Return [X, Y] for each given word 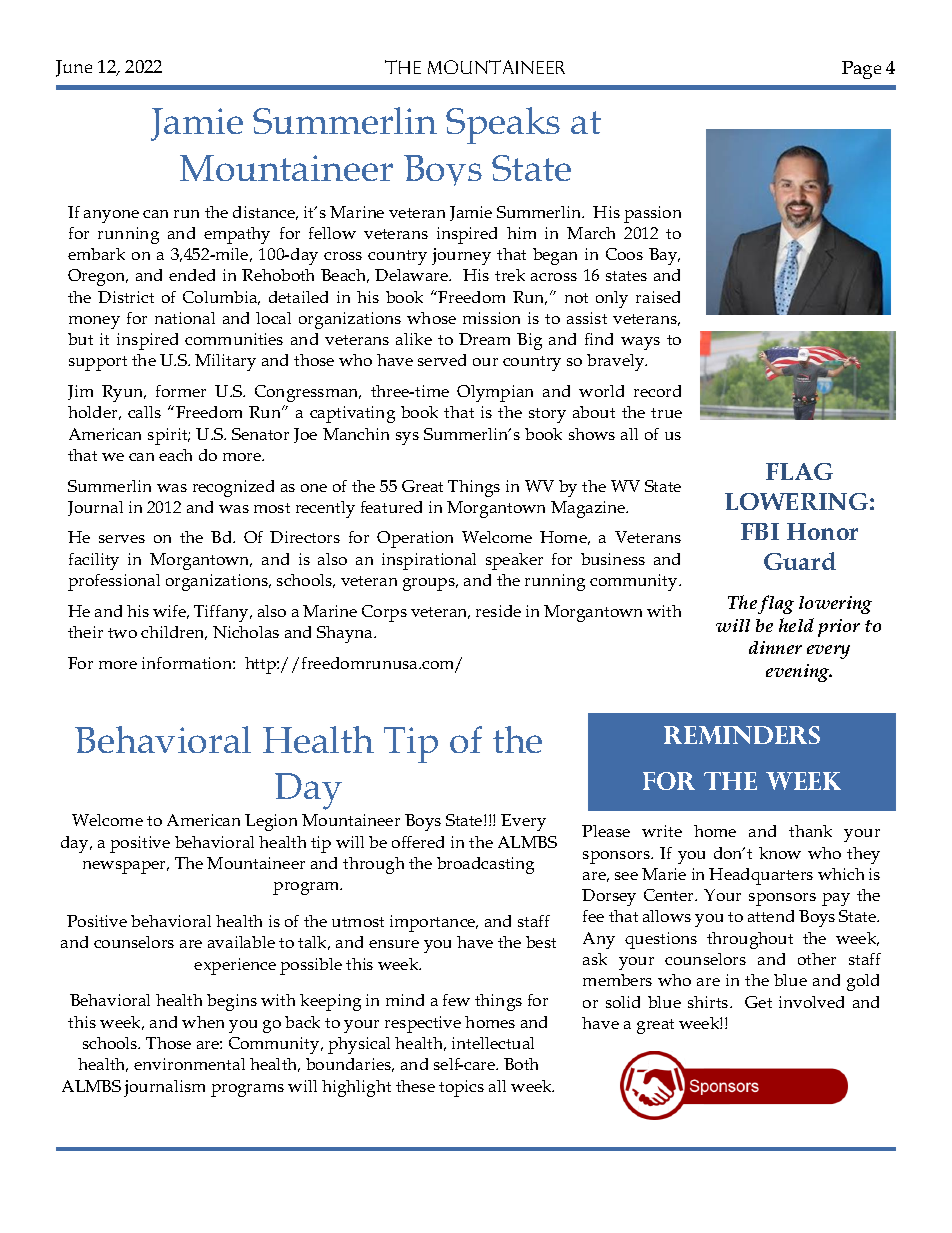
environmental [189, 1064]
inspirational [429, 561]
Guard [800, 561]
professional [114, 582]
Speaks [503, 125]
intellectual [493, 1043]
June [74, 68]
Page [861, 70]
